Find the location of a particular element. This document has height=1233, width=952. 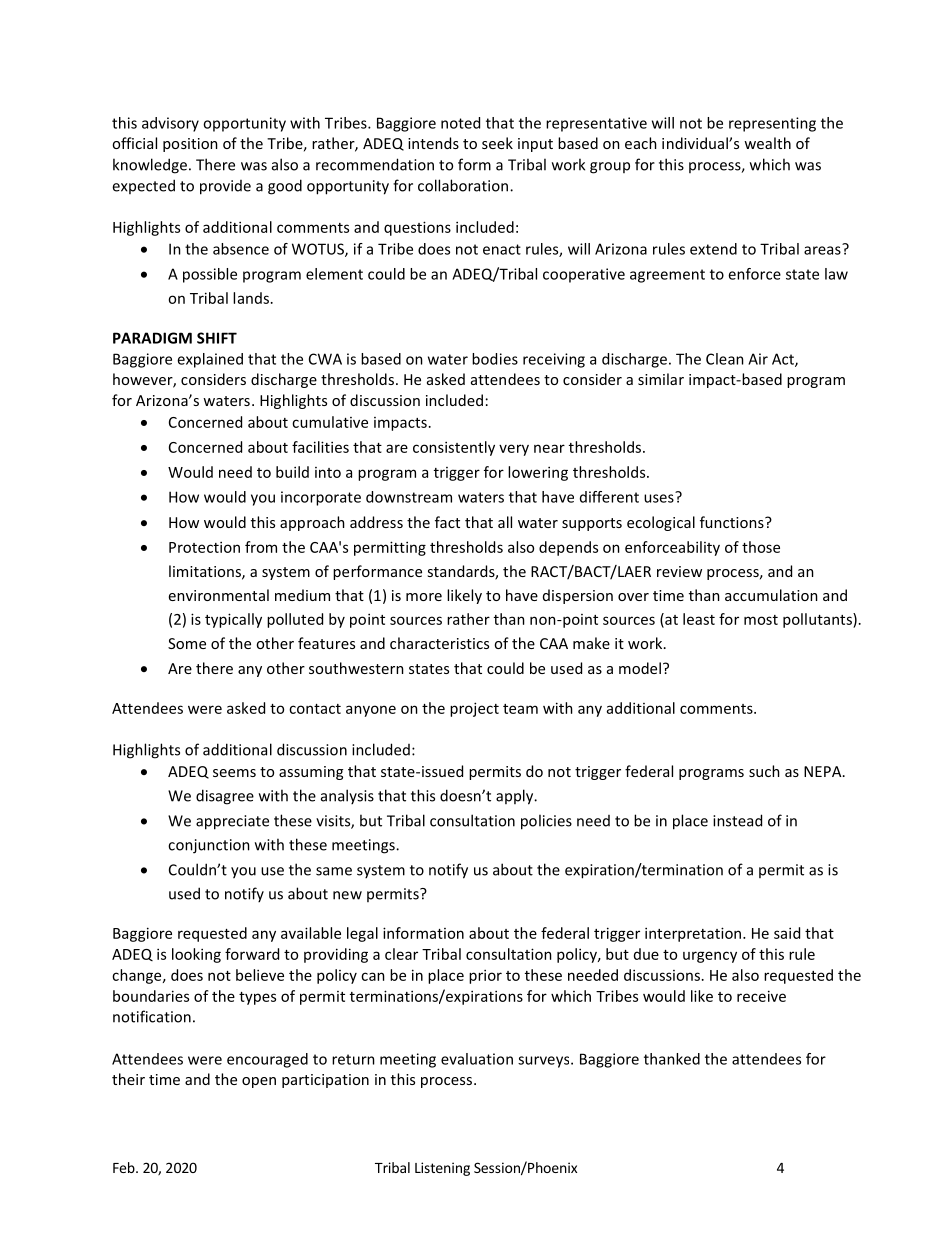

wealth is located at coordinates (767, 143).
